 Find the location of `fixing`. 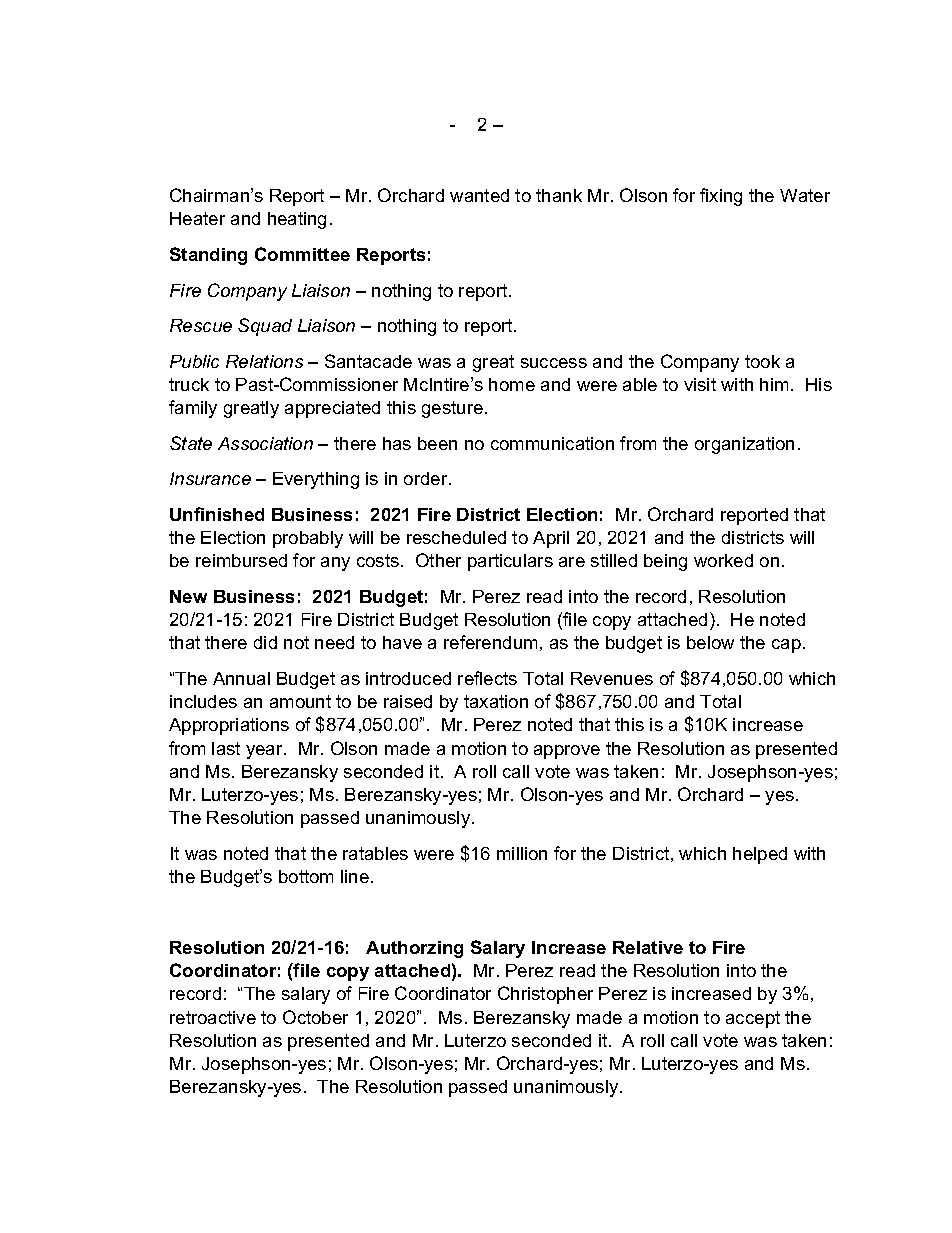

fixing is located at coordinates (721, 197).
